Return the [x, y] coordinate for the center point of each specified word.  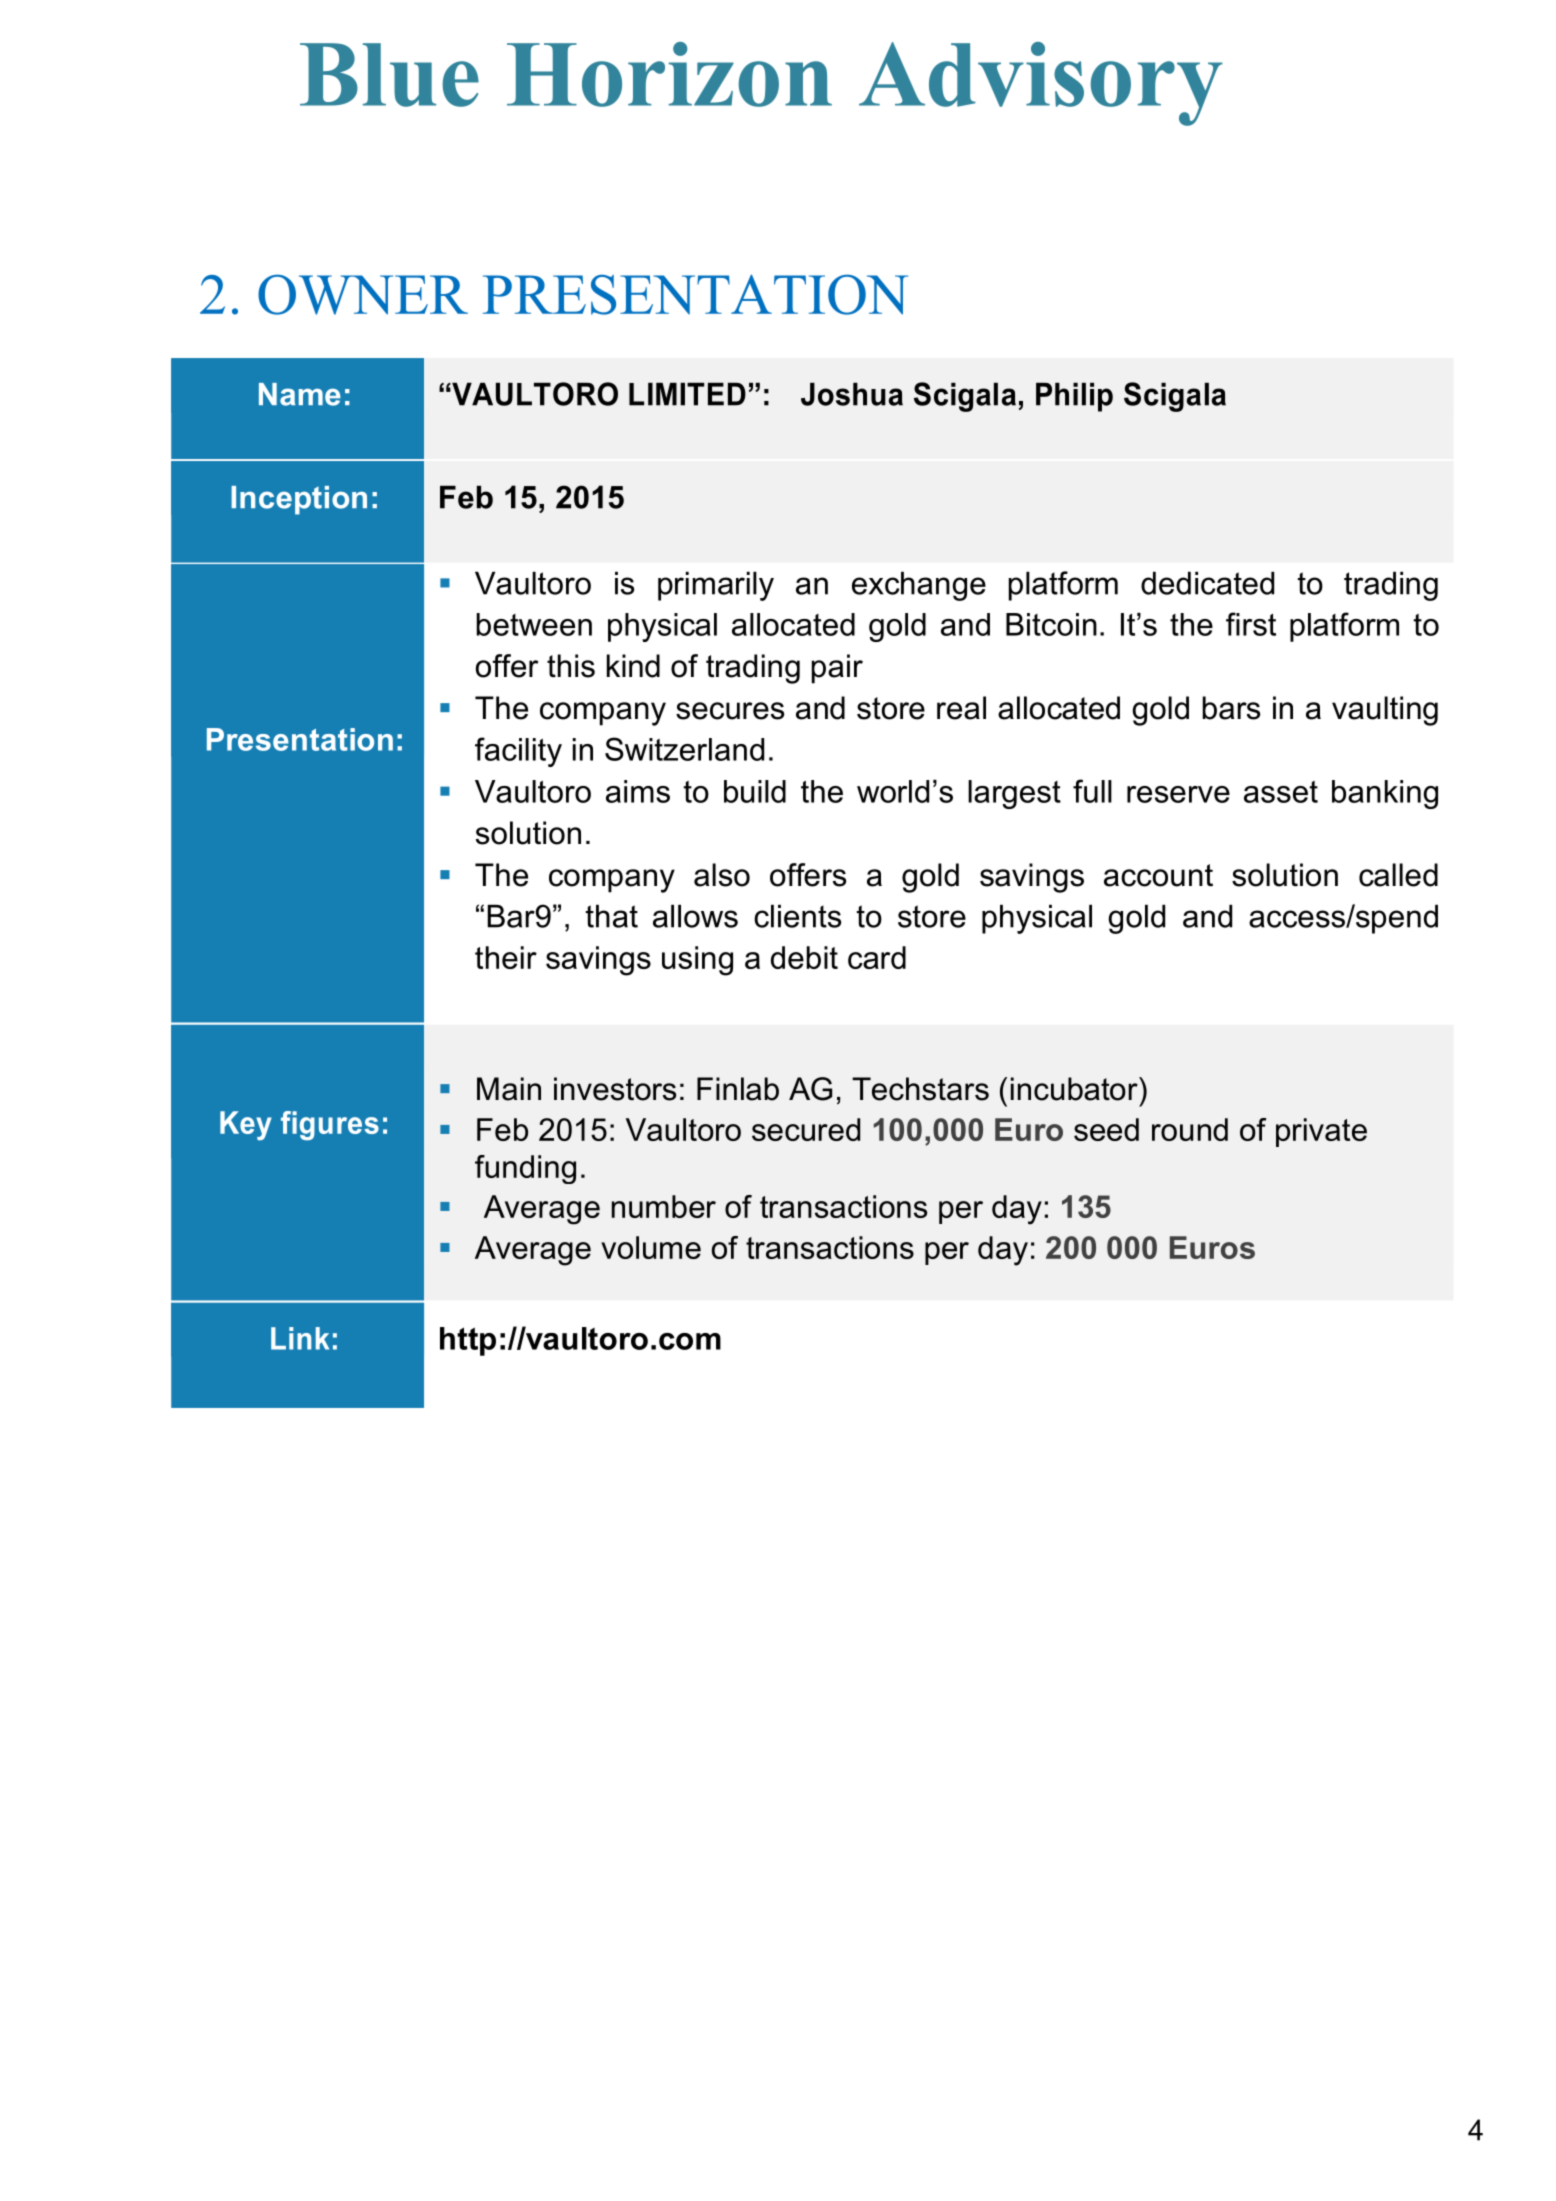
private [1321, 1132]
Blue [389, 75]
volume [651, 1247]
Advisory [1041, 84]
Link [300, 1338]
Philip [1074, 397]
